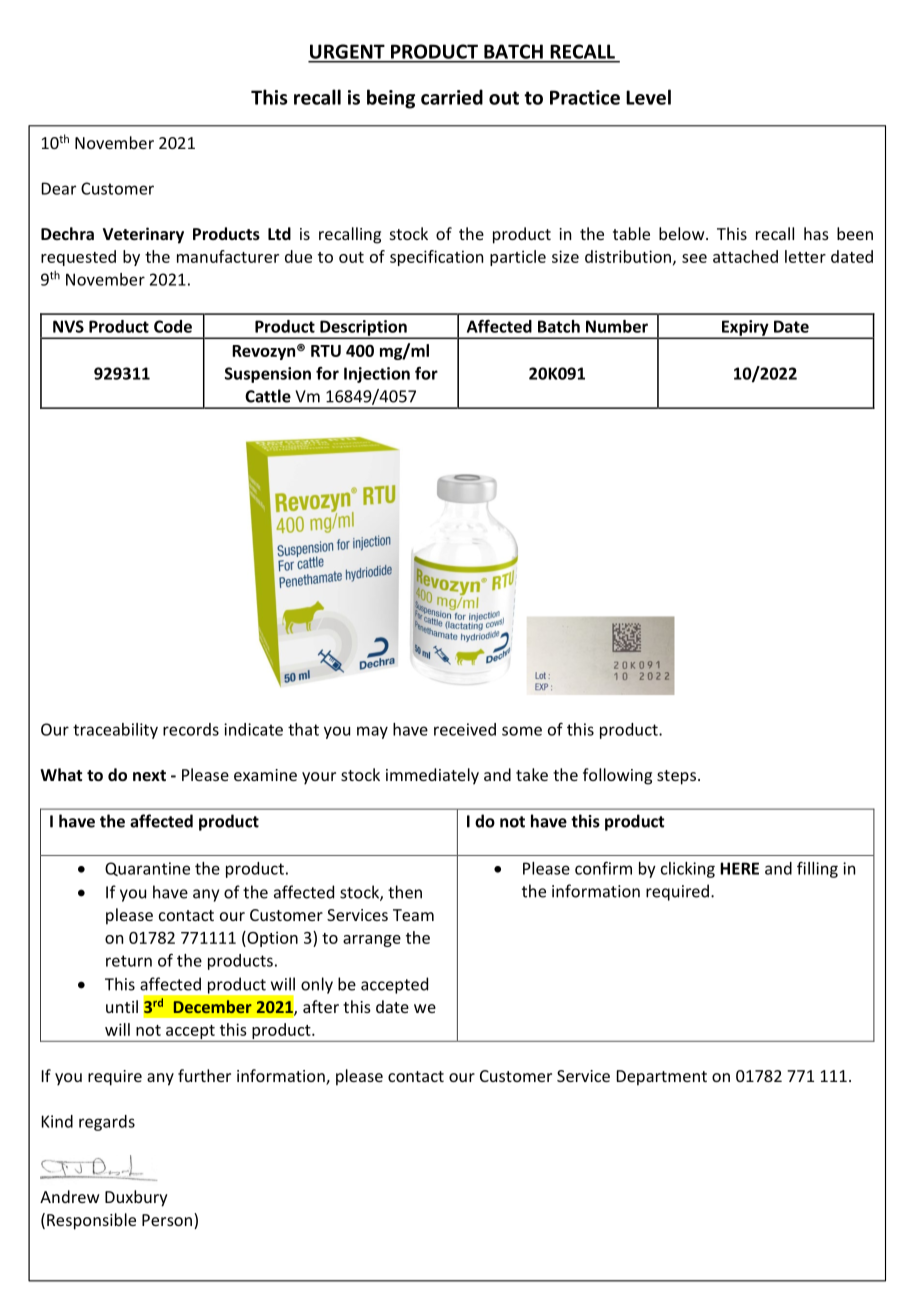  What do you see at coordinates (739, 868) in the page?
I see `HERE` at bounding box center [739, 868].
